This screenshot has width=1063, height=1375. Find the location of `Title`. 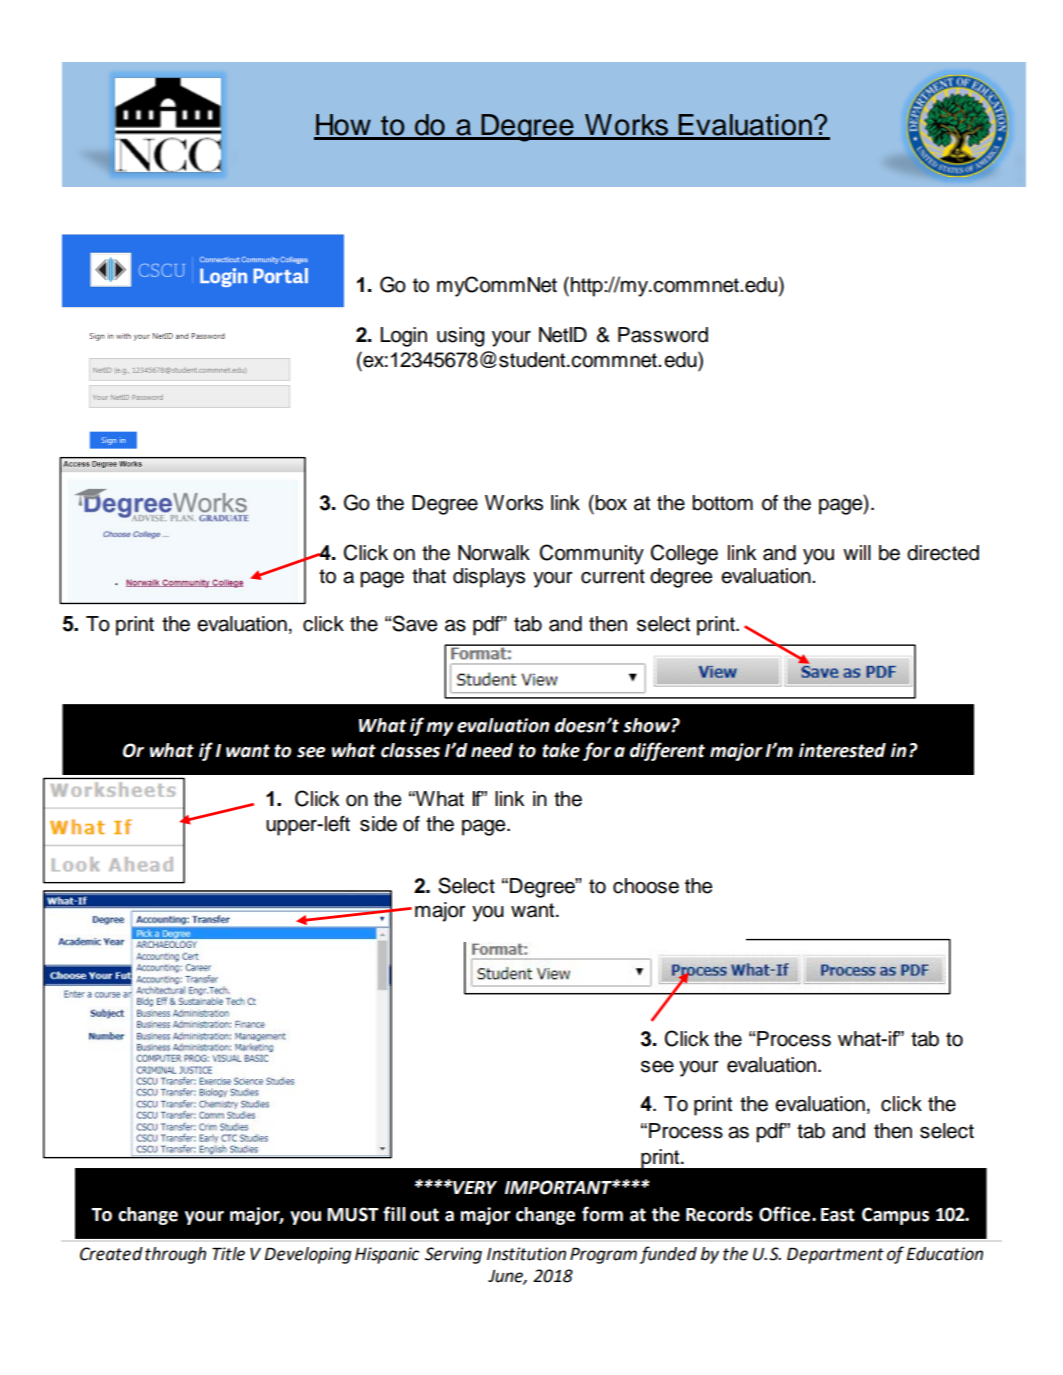

Title is located at coordinates (228, 1254).
